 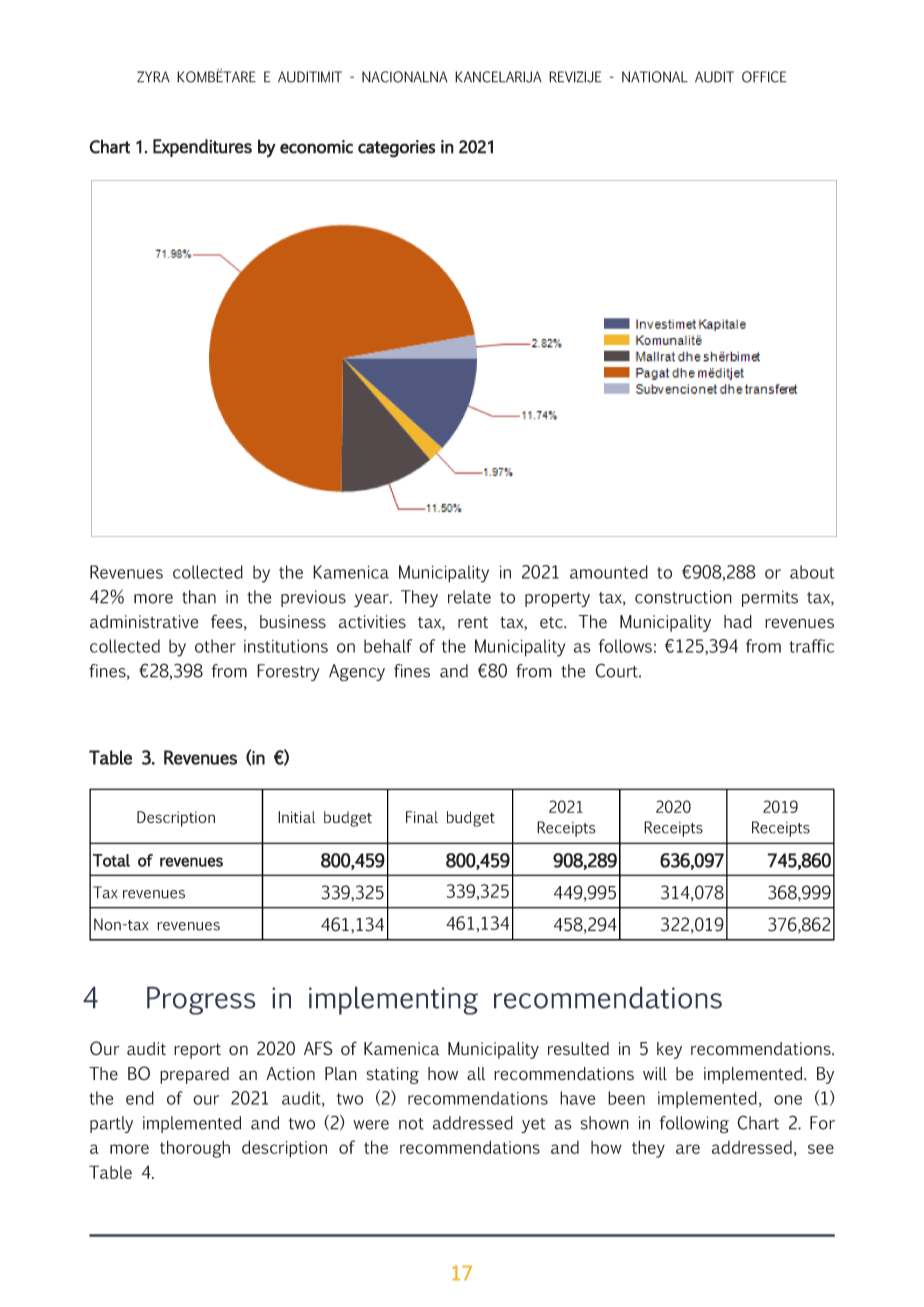 What do you see at coordinates (195, 1149) in the screenshot?
I see `thorough` at bounding box center [195, 1149].
